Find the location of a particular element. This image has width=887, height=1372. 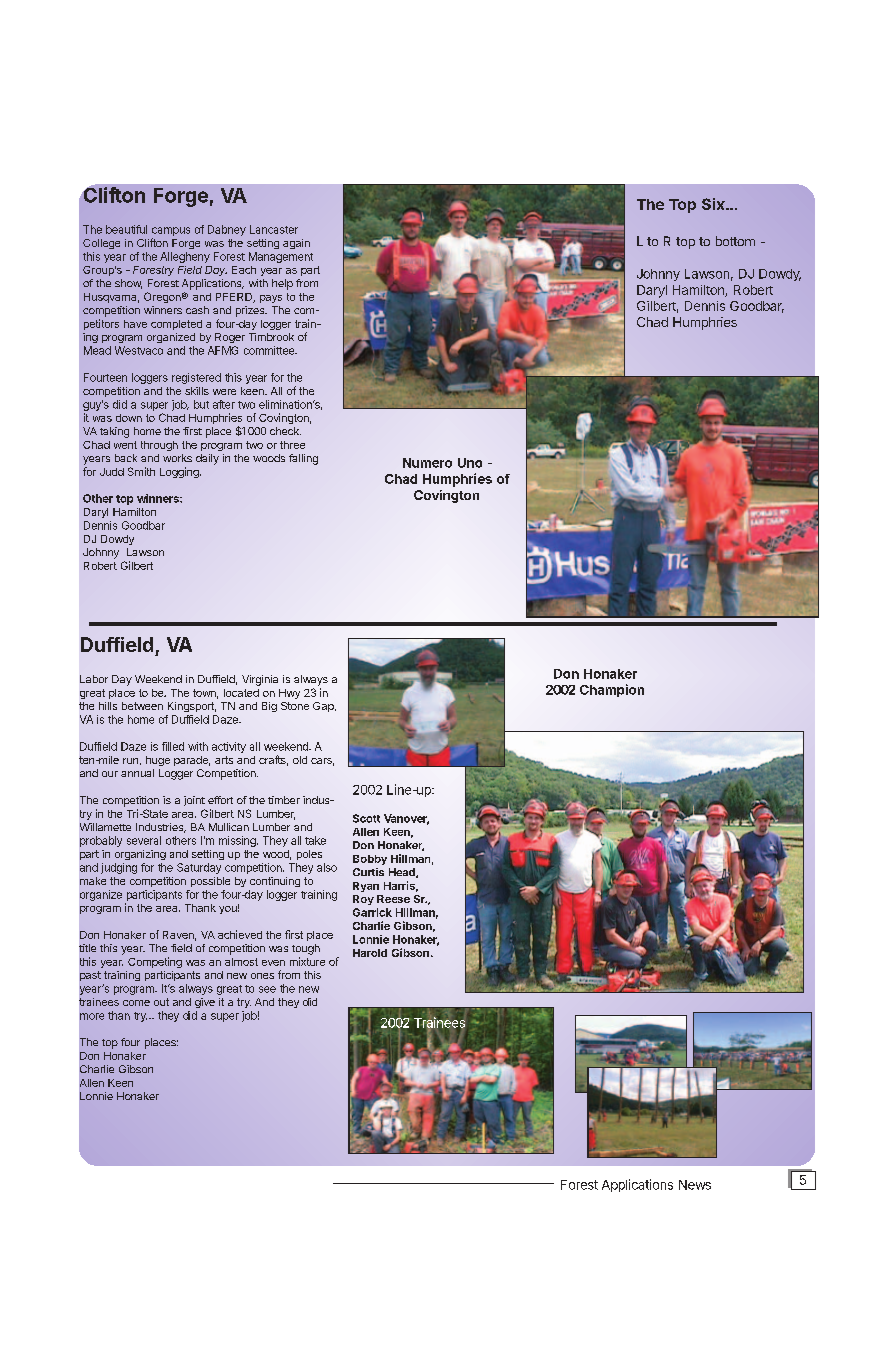

Labor is located at coordinates (94, 679).
